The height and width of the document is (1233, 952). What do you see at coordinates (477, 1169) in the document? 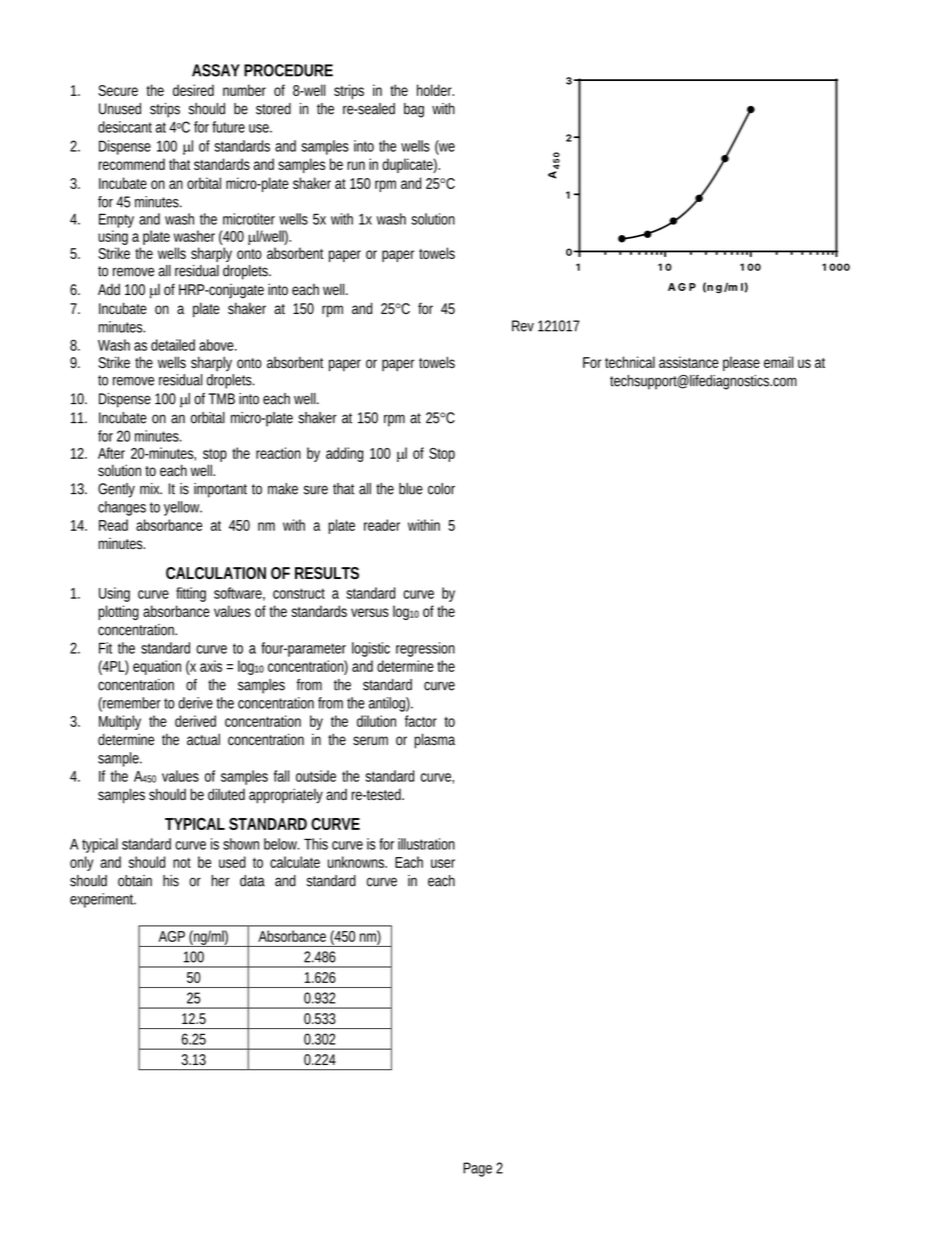
I see `Page` at bounding box center [477, 1169].
